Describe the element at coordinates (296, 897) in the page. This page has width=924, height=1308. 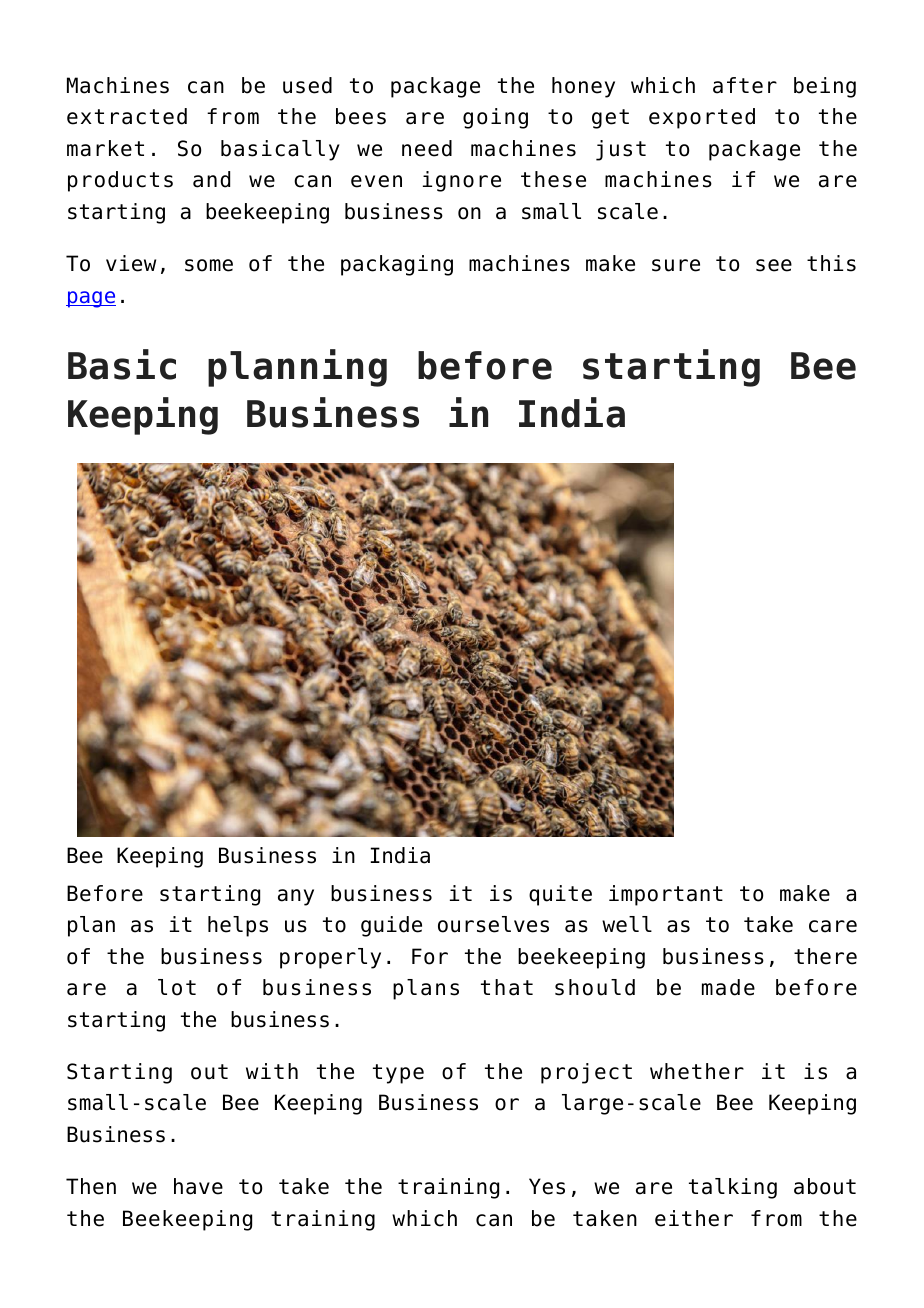
I see `any` at that location.
